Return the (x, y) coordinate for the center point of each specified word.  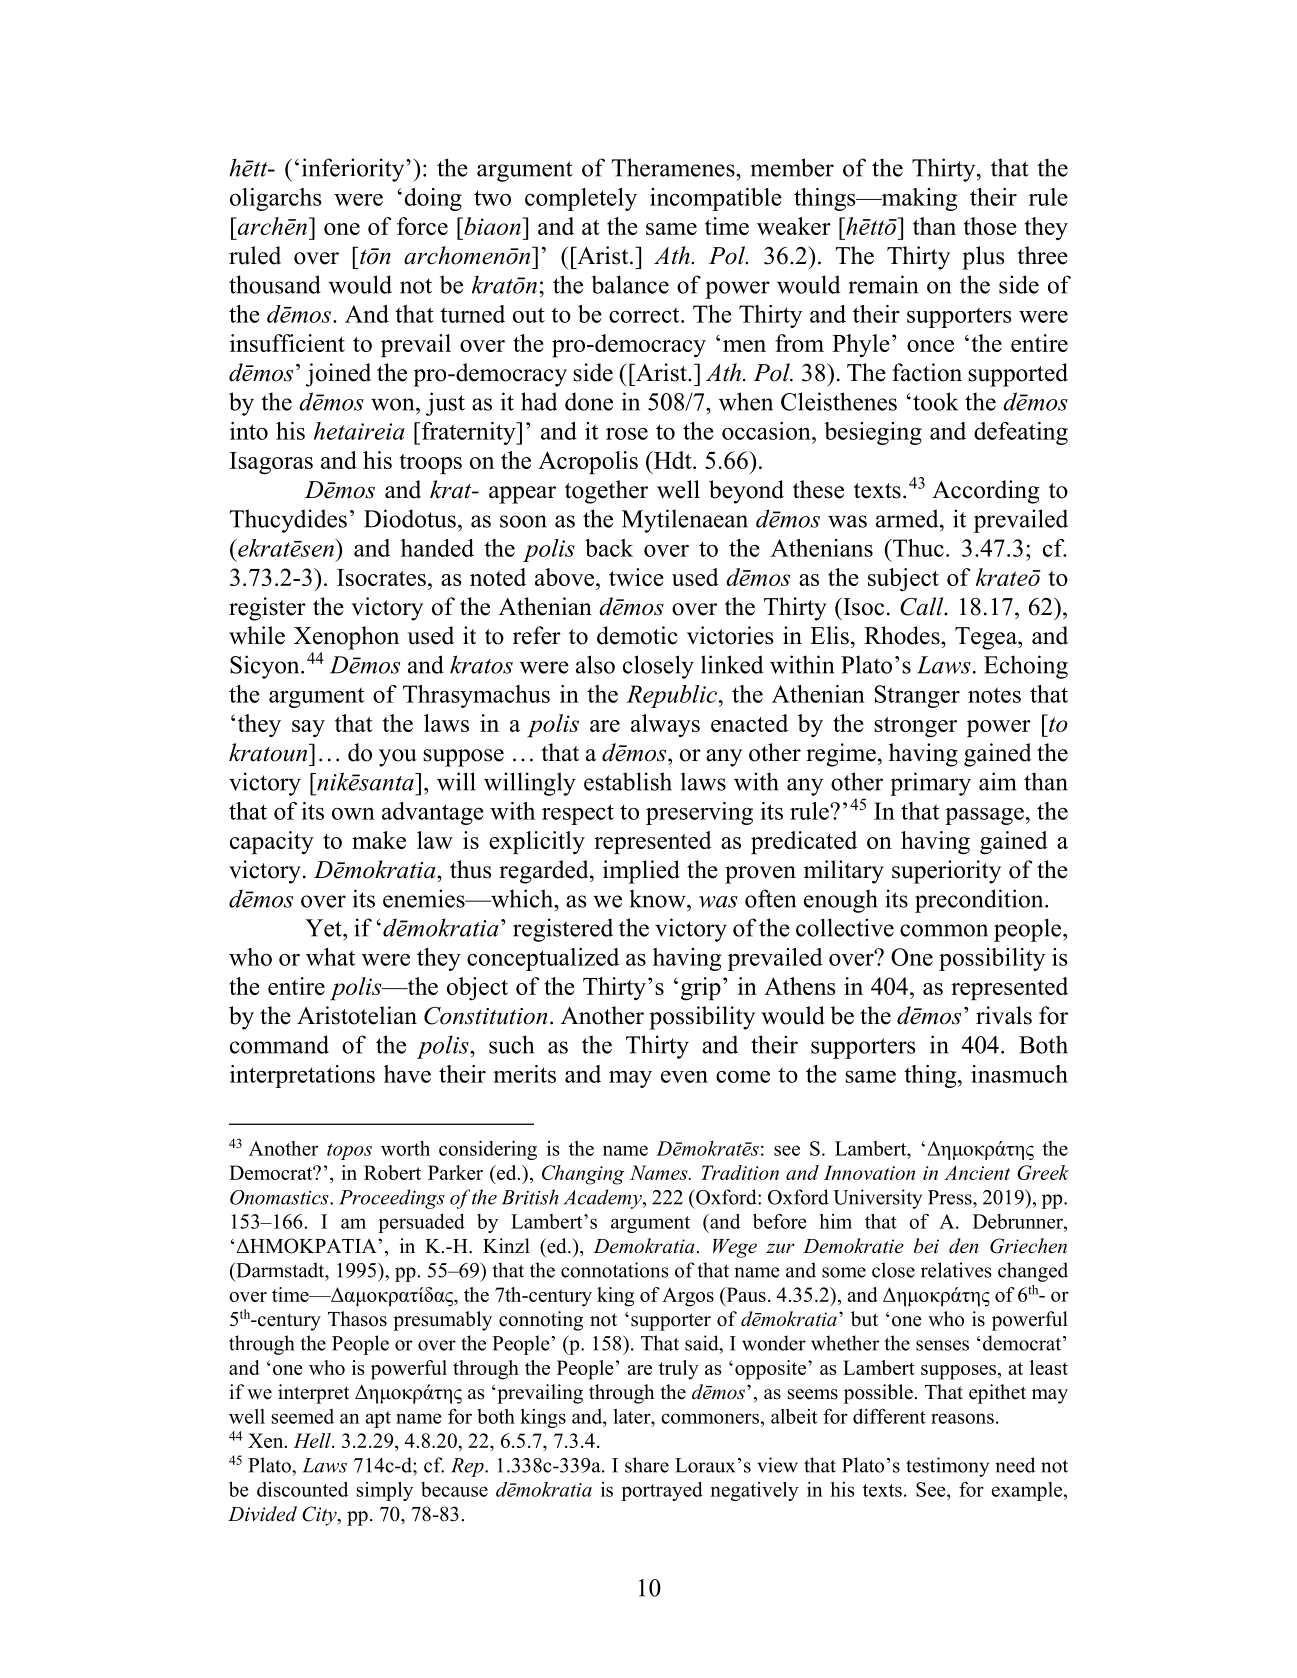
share (647, 1465)
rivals (1004, 1015)
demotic (637, 635)
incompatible (716, 199)
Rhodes (903, 635)
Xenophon (346, 638)
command (279, 1044)
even (684, 1077)
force (422, 226)
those (990, 226)
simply (385, 1491)
